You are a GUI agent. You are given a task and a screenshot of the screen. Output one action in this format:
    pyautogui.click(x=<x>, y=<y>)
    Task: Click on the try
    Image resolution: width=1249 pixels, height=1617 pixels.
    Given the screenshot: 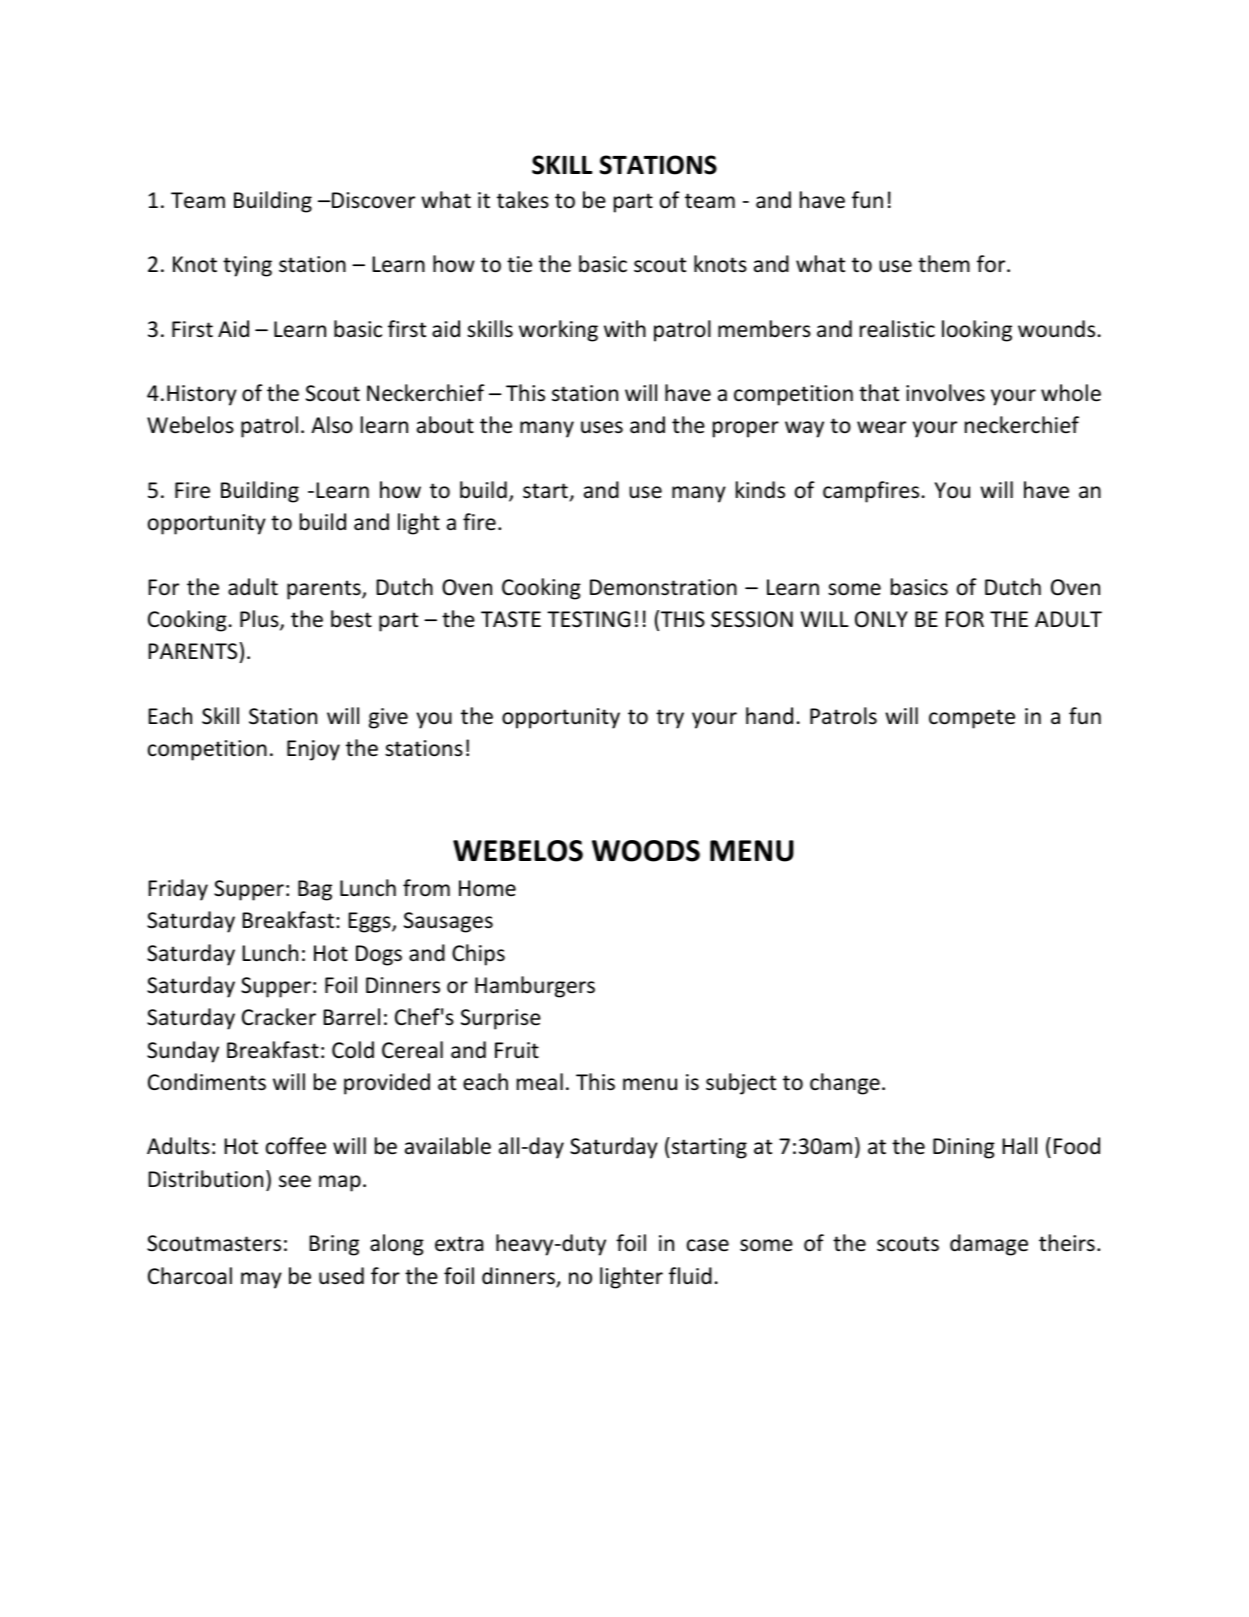 What is the action you would take?
    pyautogui.click(x=670, y=719)
